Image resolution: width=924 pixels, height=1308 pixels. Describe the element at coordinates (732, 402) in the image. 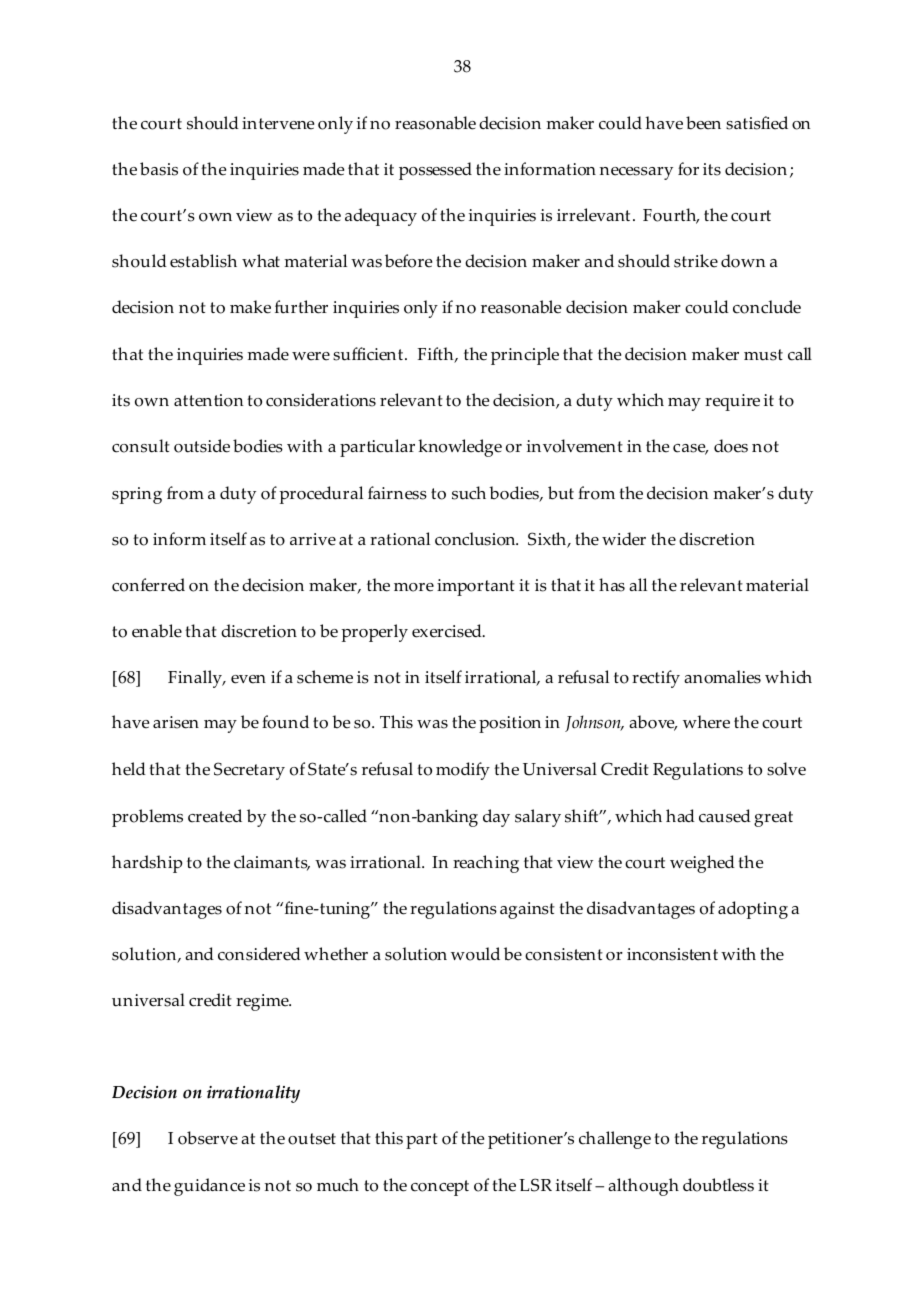

I see `require` at that location.
